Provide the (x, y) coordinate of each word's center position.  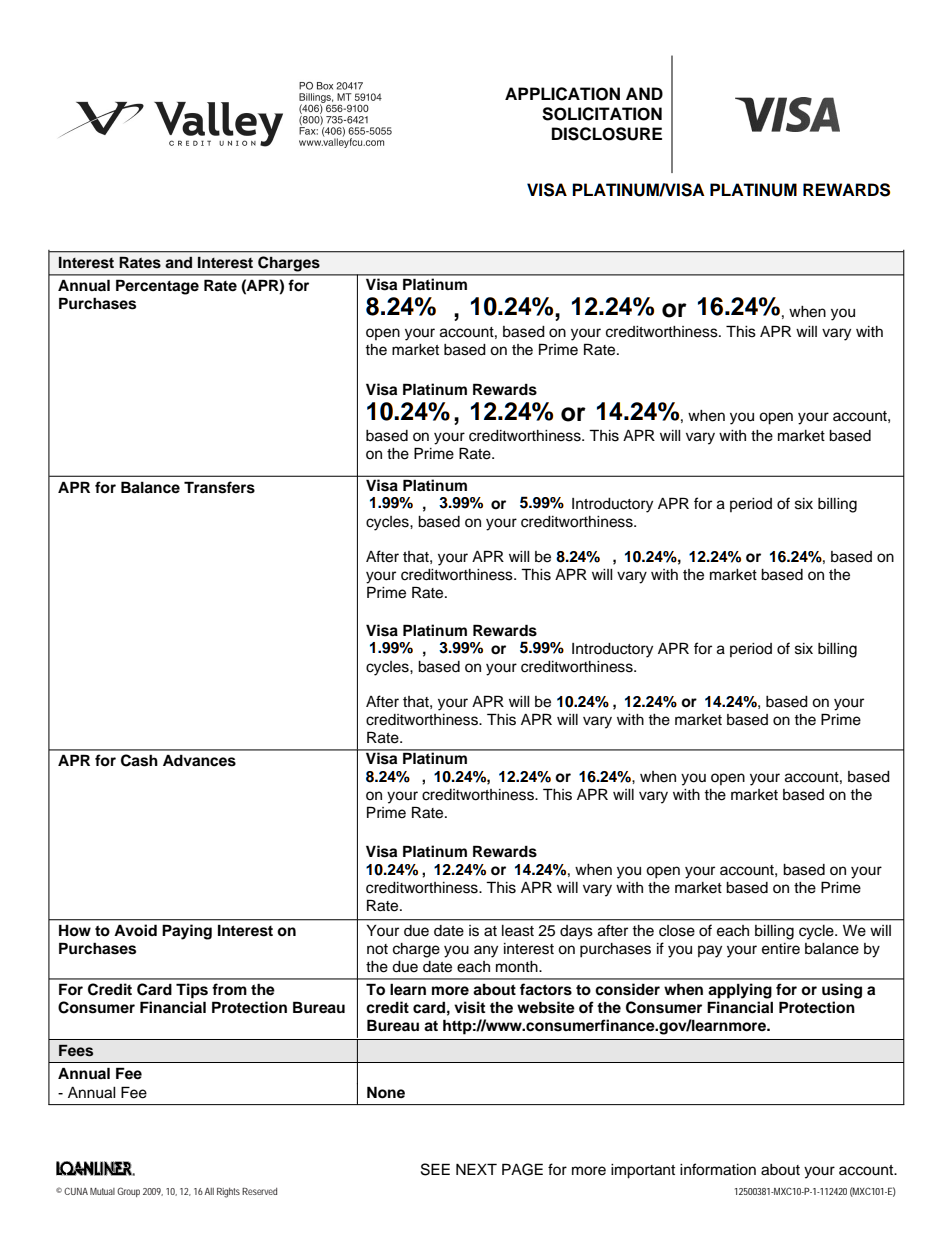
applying (740, 991)
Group (128, 1192)
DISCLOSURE (607, 134)
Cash (139, 760)
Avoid (135, 930)
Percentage (157, 287)
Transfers (219, 487)
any (486, 951)
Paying (187, 932)
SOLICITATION (602, 114)
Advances (199, 760)
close (677, 931)
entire (781, 949)
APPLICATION (562, 94)
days (576, 932)
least (518, 931)
